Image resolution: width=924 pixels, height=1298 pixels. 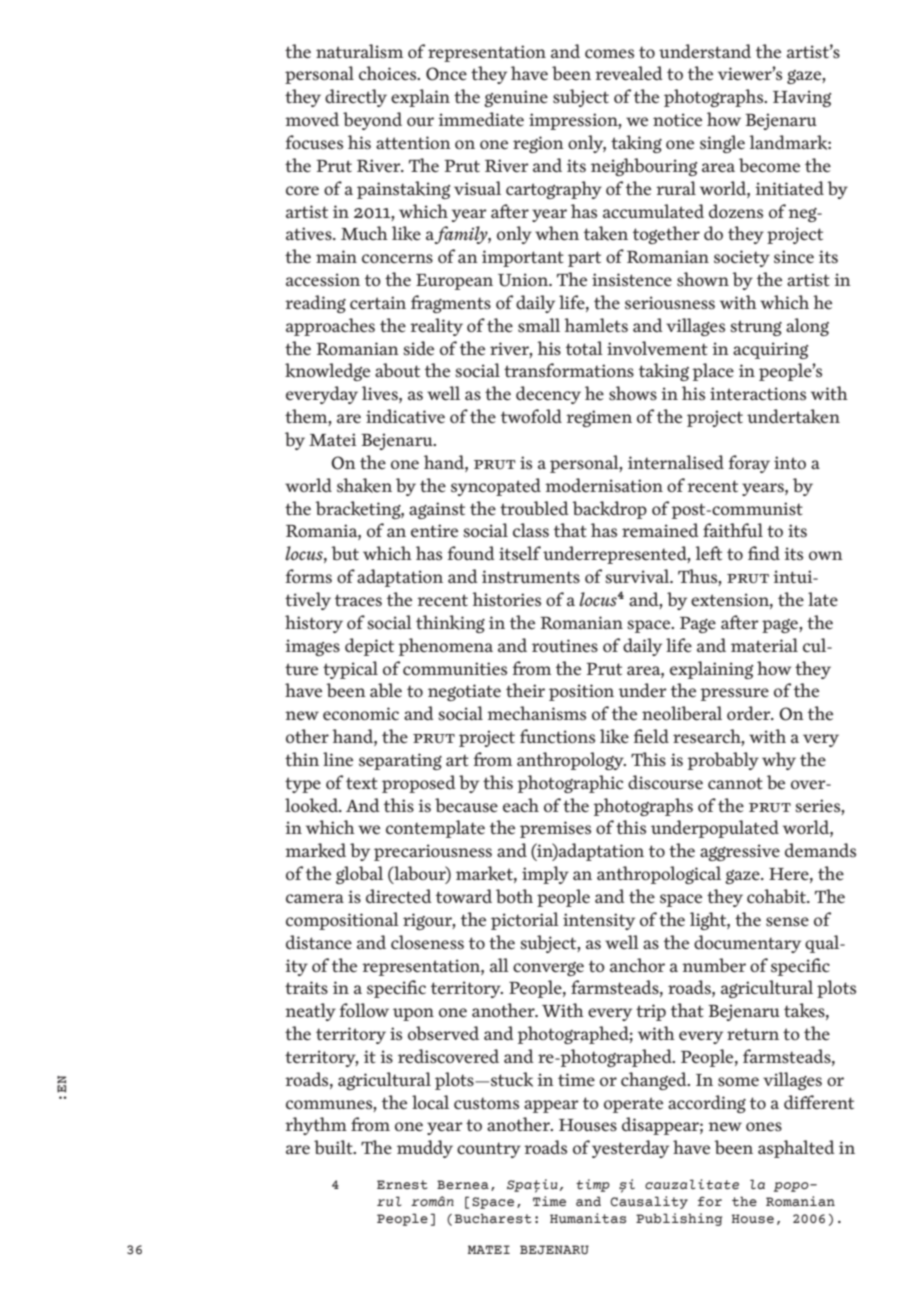 I want to click on directly, so click(x=356, y=98).
